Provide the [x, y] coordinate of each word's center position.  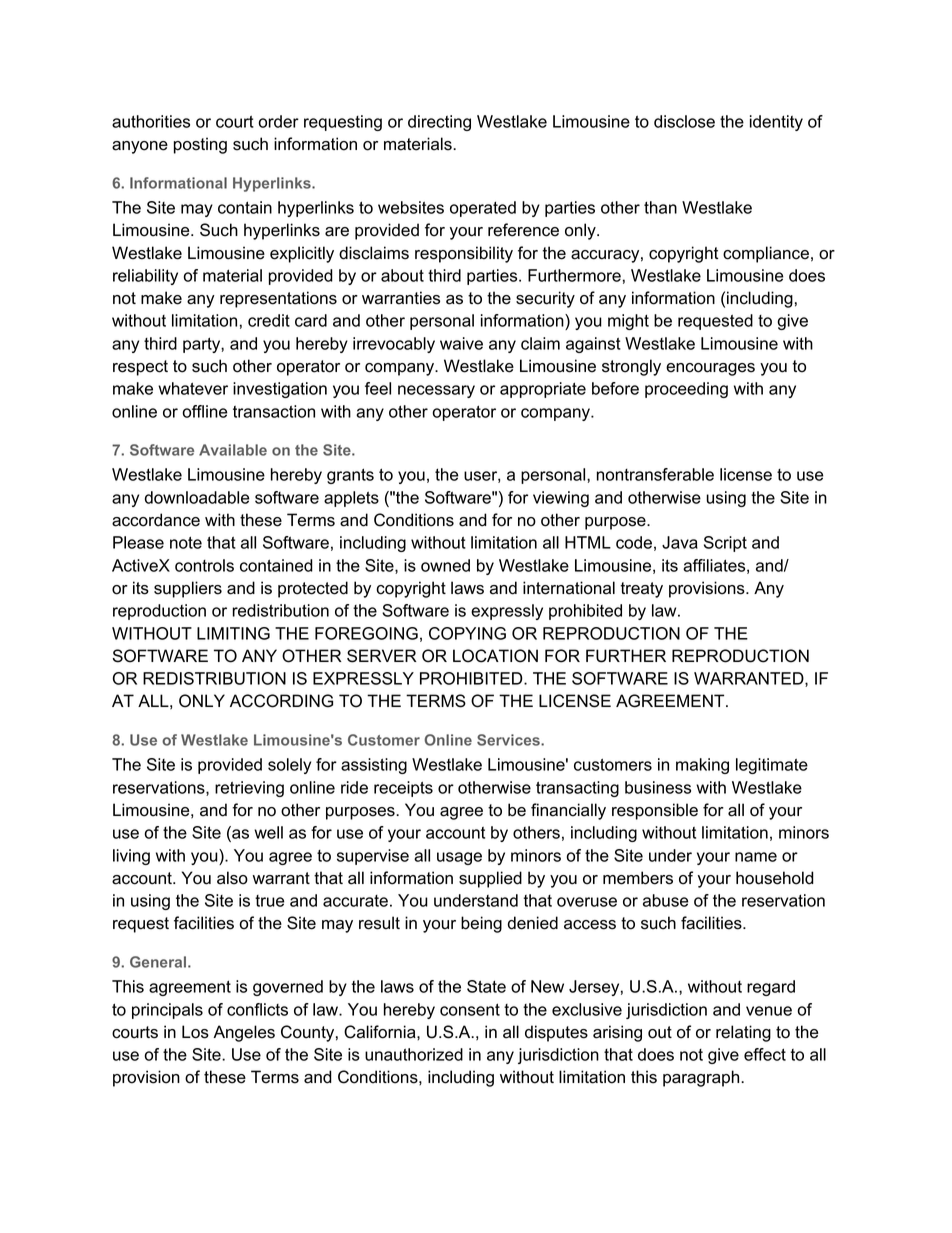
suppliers [188, 589]
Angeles [244, 1033]
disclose [684, 121]
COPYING [467, 633]
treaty [641, 590]
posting [200, 145]
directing [439, 123]
